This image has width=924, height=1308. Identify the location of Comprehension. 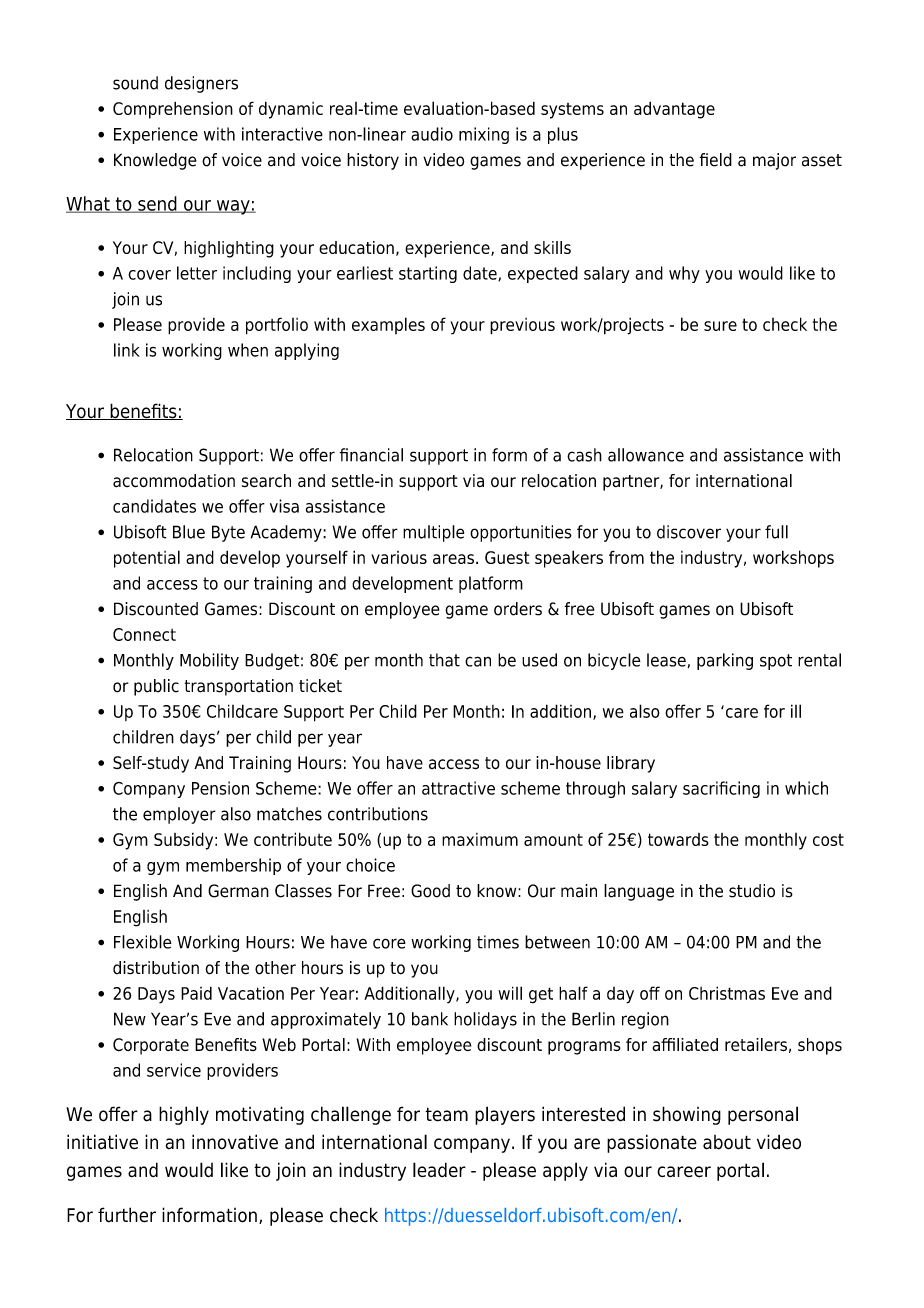
(173, 110).
